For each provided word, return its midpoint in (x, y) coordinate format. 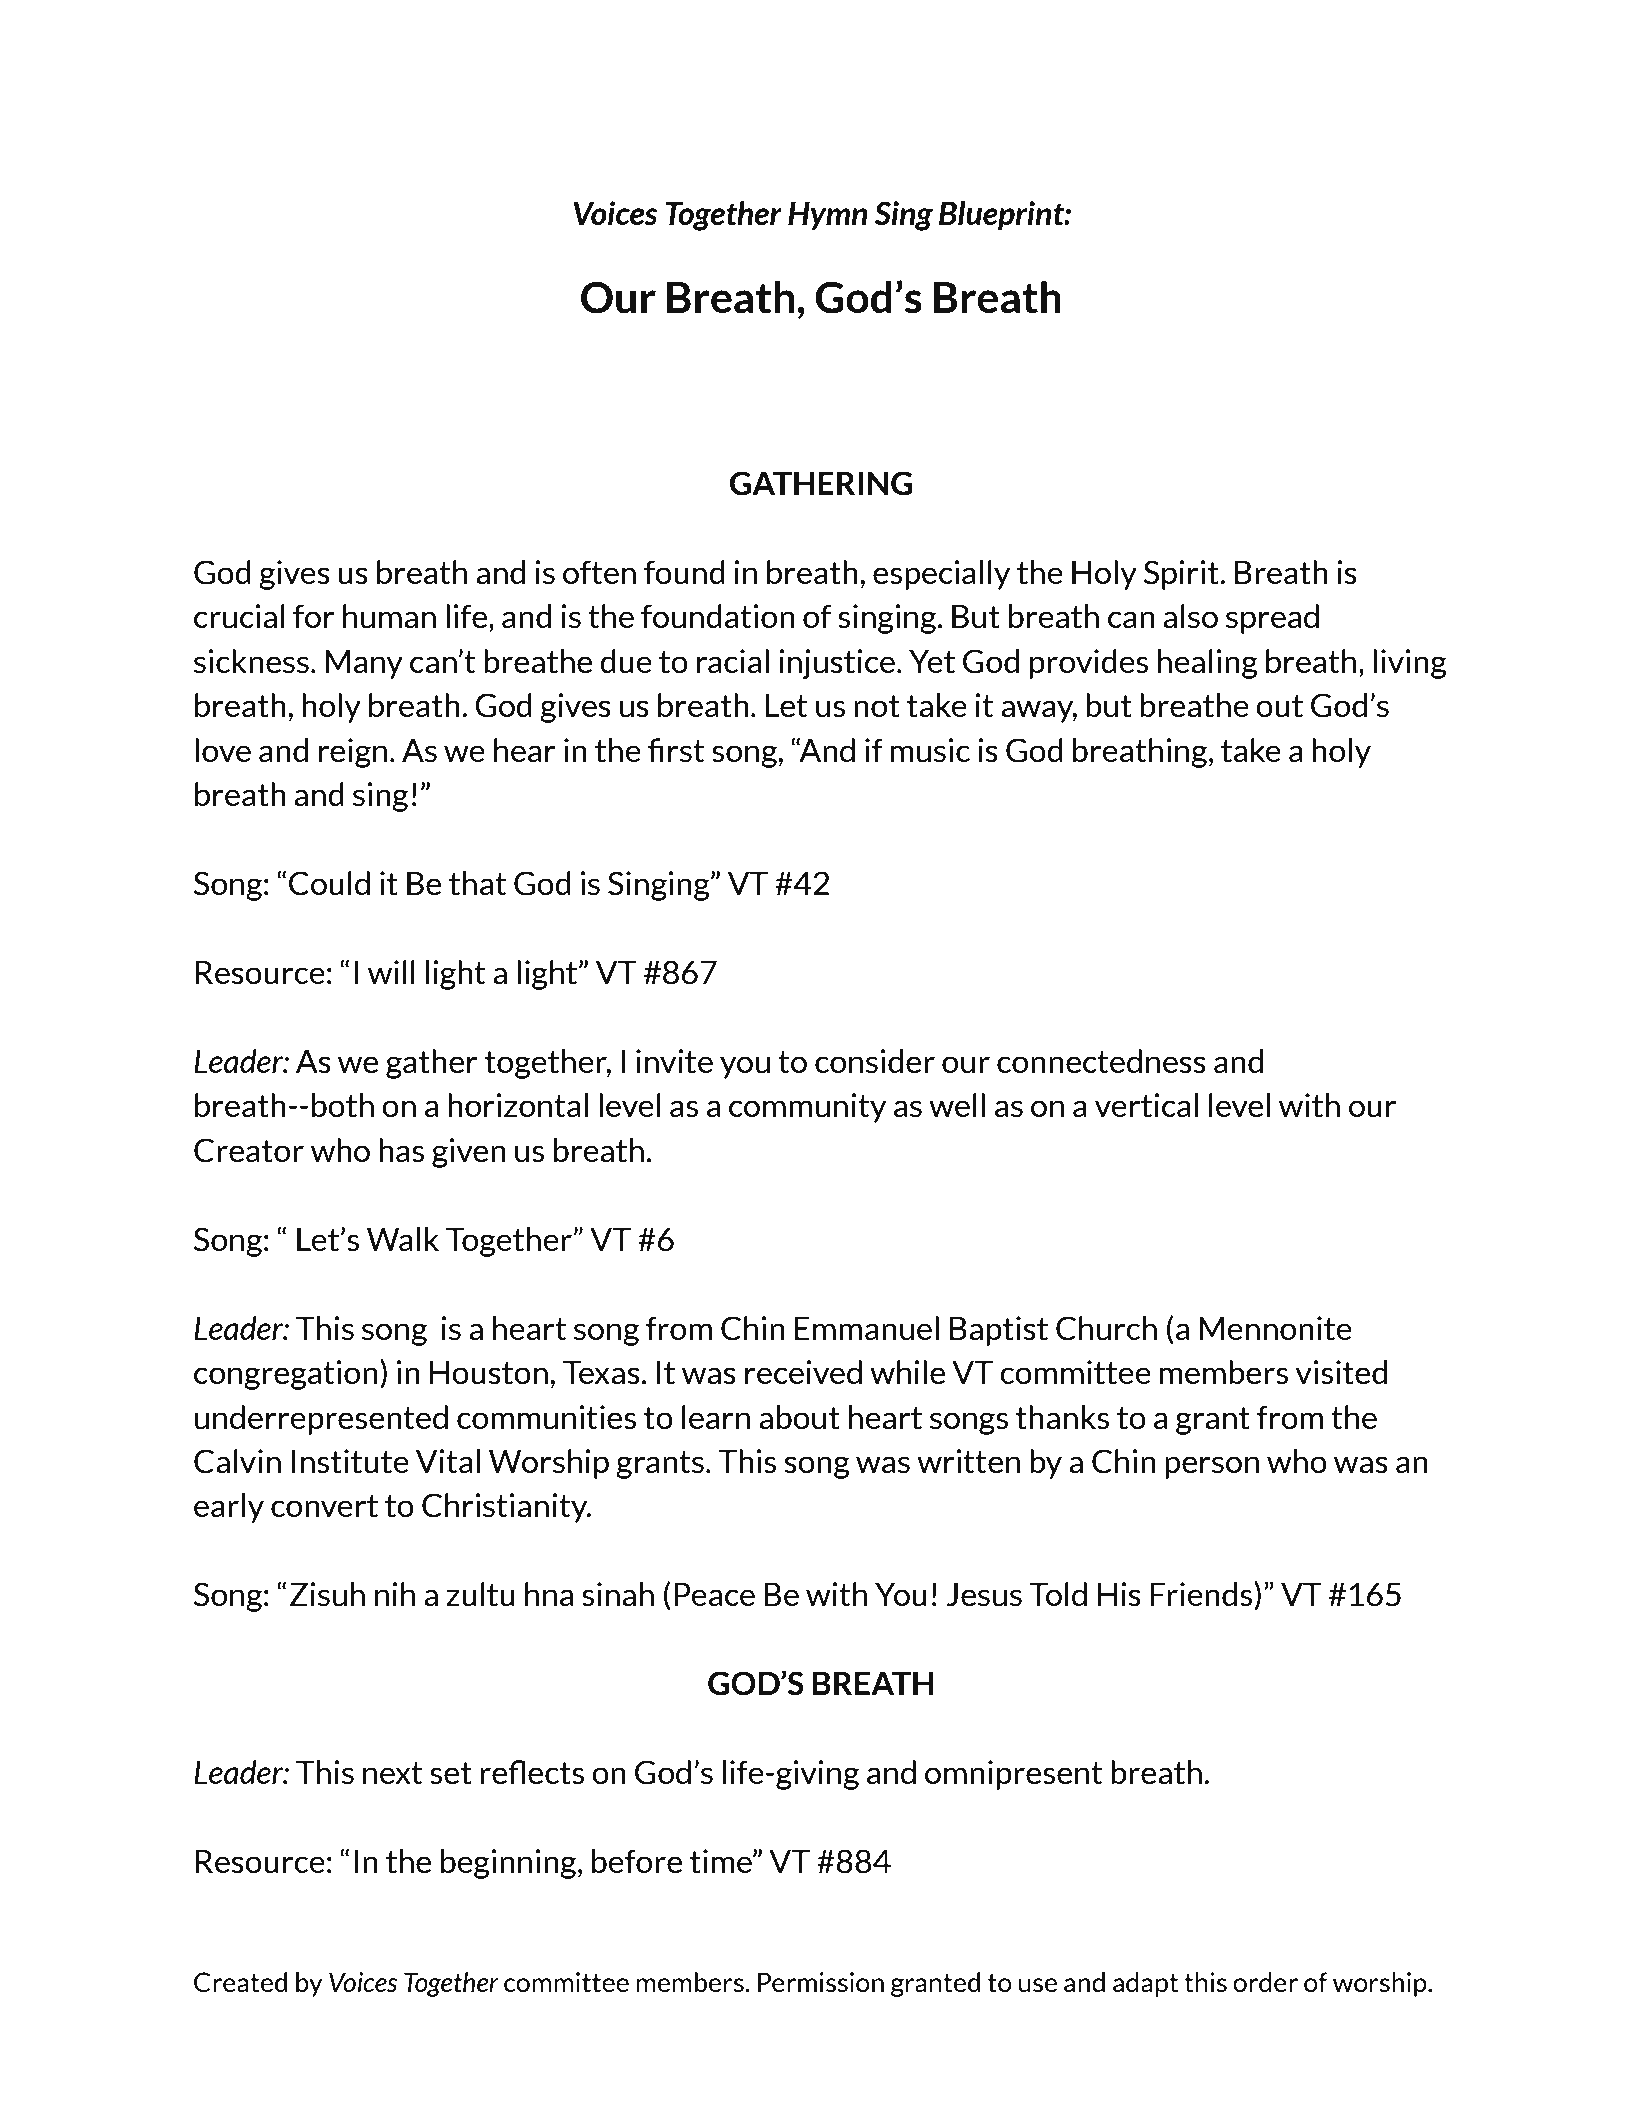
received (803, 1372)
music (930, 750)
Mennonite (1275, 1328)
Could (329, 883)
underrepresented (321, 1420)
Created (240, 1982)
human (389, 616)
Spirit (1182, 575)
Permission (821, 1982)
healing (1208, 664)
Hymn (827, 216)
